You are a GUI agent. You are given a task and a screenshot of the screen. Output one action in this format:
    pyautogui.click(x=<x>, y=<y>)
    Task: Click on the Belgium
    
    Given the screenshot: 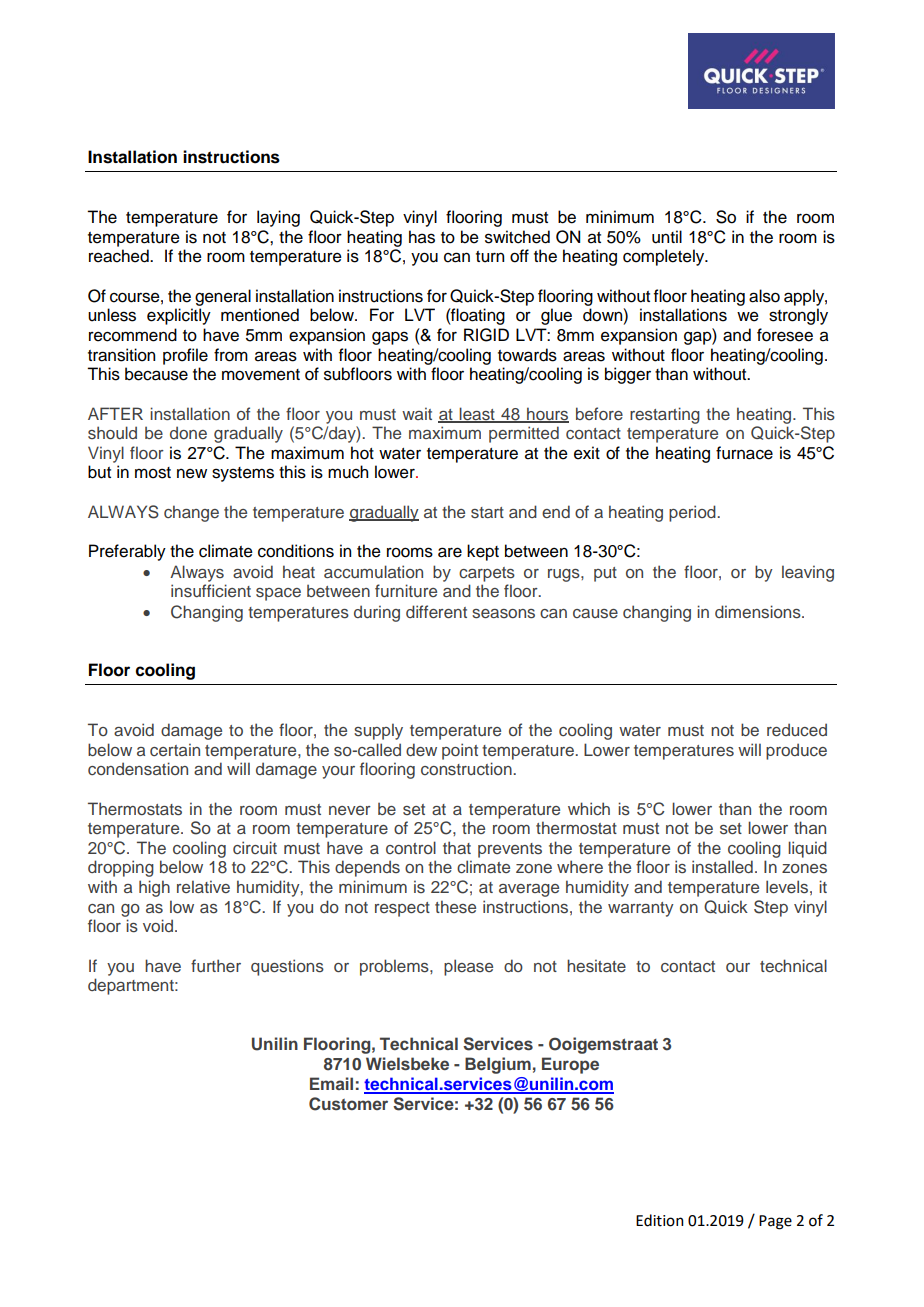 What is the action you would take?
    pyautogui.click(x=498, y=1065)
